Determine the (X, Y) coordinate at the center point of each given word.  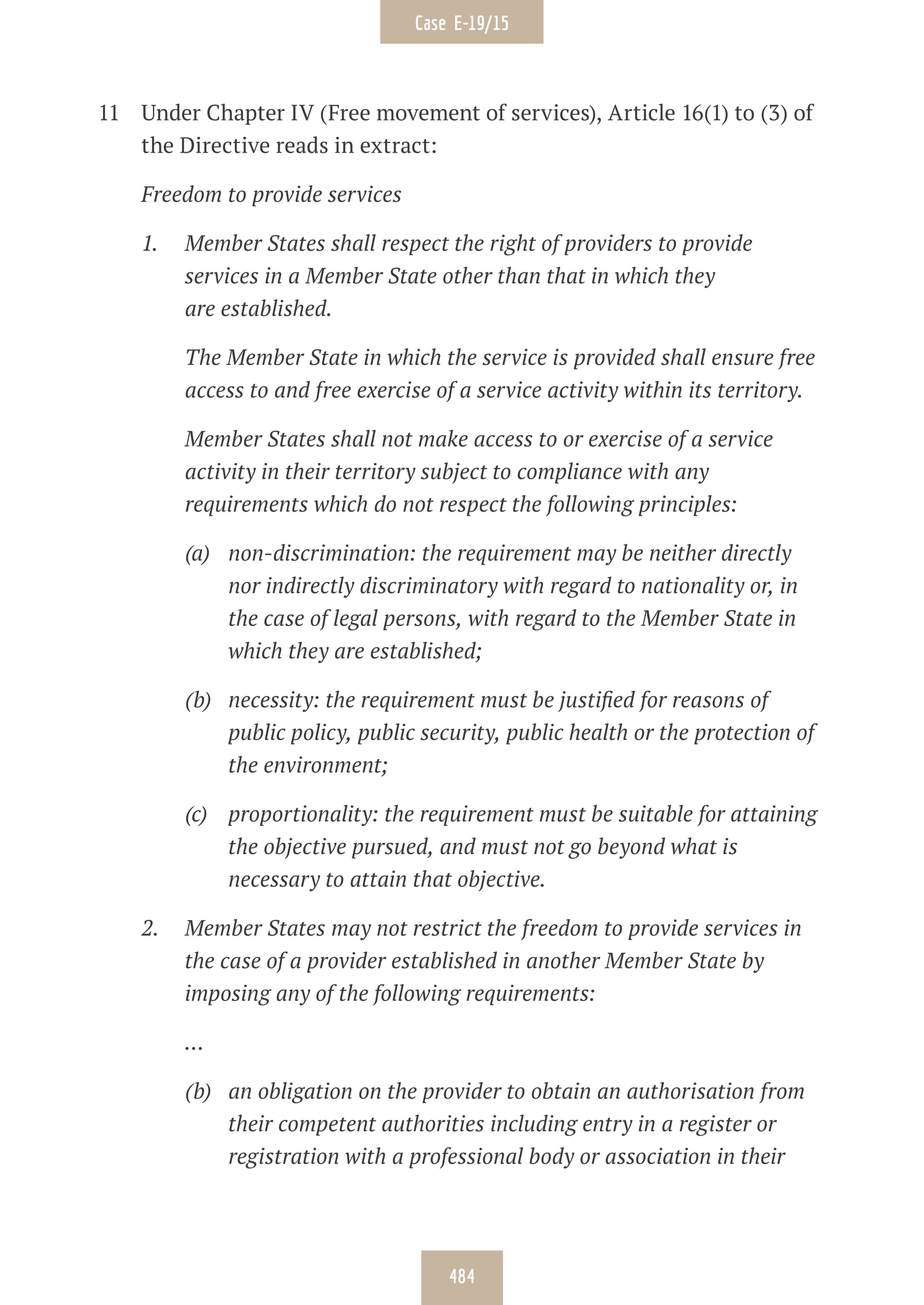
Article (641, 112)
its (700, 389)
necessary (274, 883)
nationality (693, 587)
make (443, 438)
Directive (224, 145)
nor (245, 588)
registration (283, 1158)
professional (466, 1158)
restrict (448, 927)
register (716, 1125)
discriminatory (429, 587)
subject (454, 473)
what (694, 846)
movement (428, 113)
